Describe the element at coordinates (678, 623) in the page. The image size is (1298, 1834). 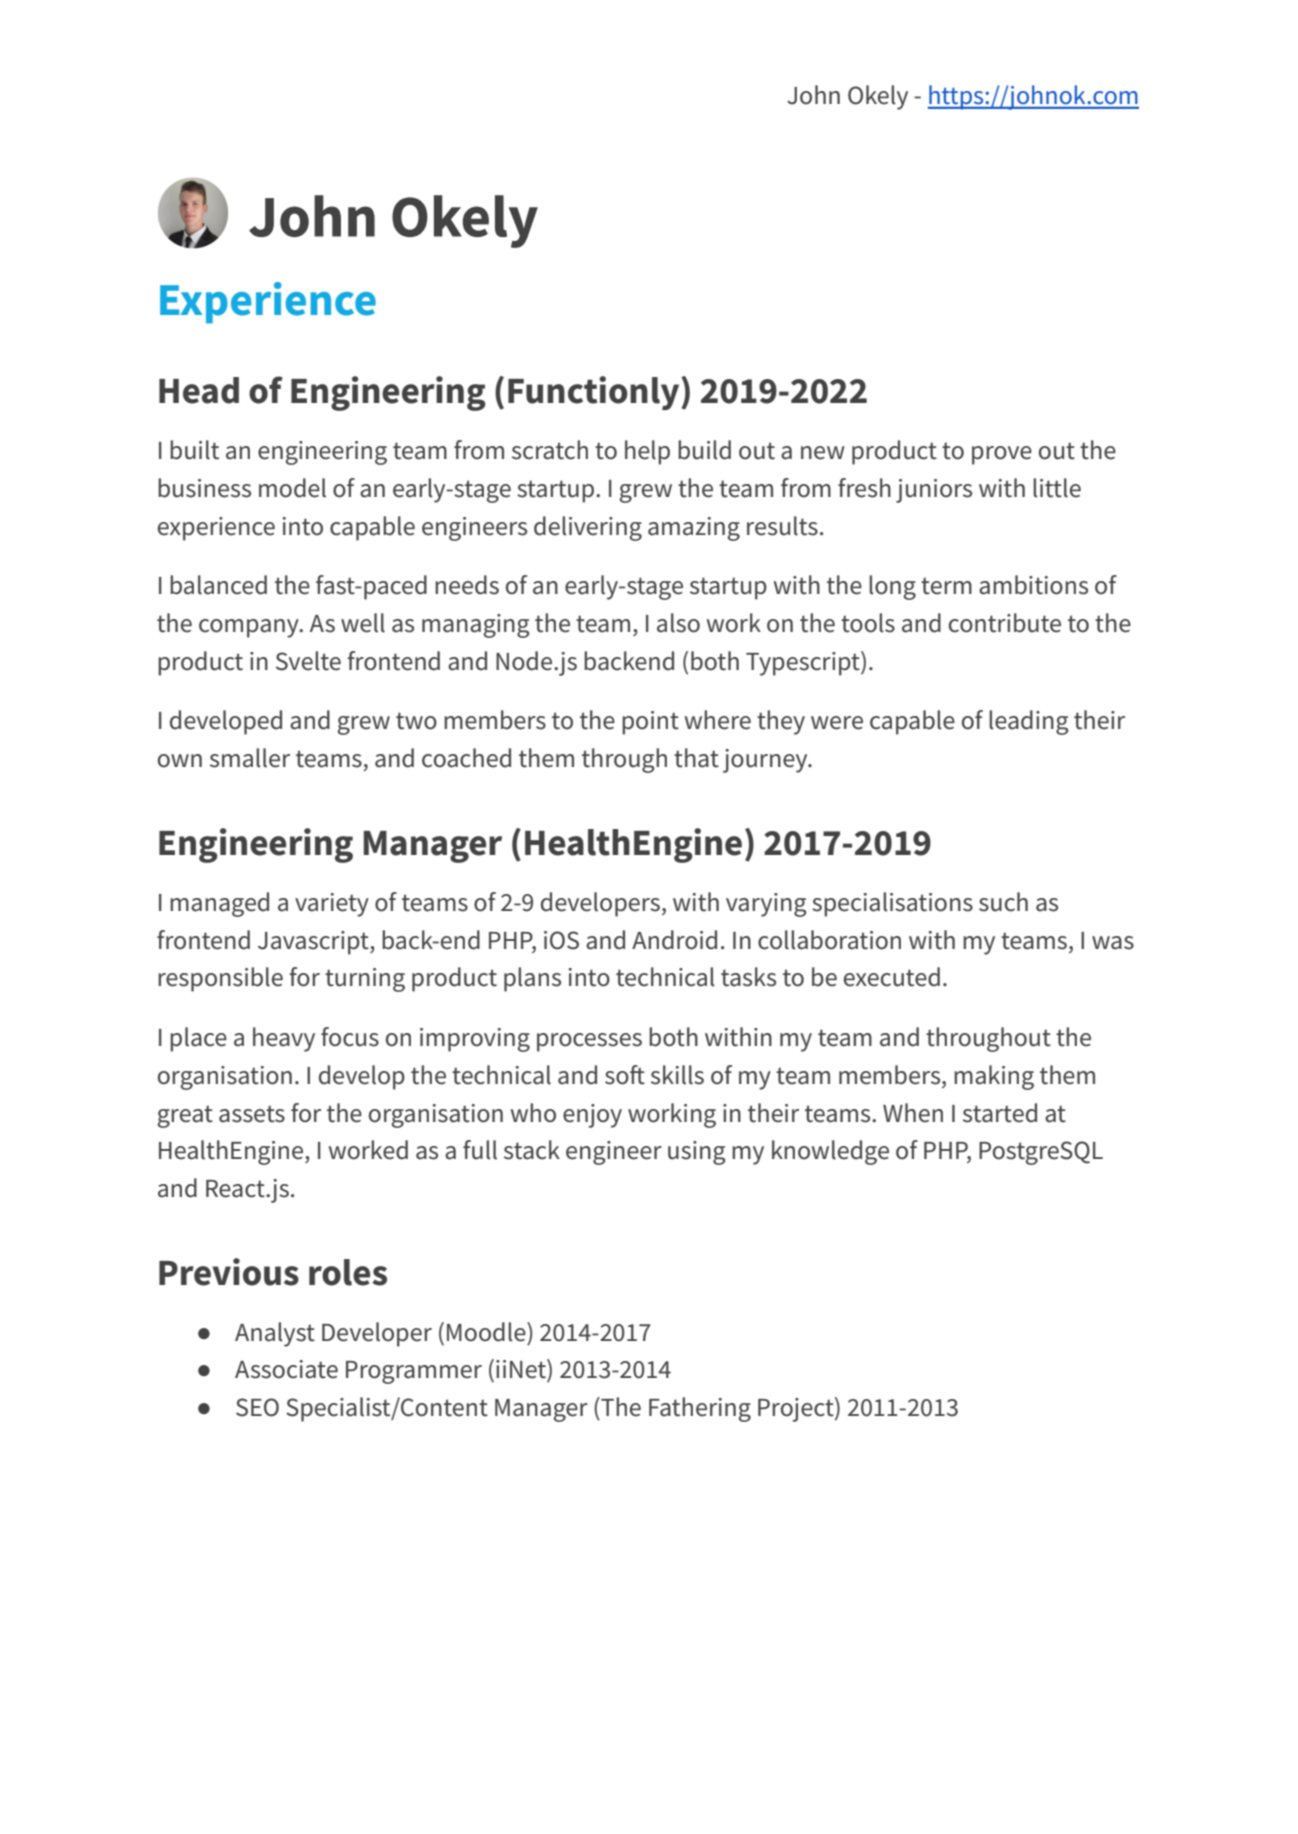
I see `also` at that location.
